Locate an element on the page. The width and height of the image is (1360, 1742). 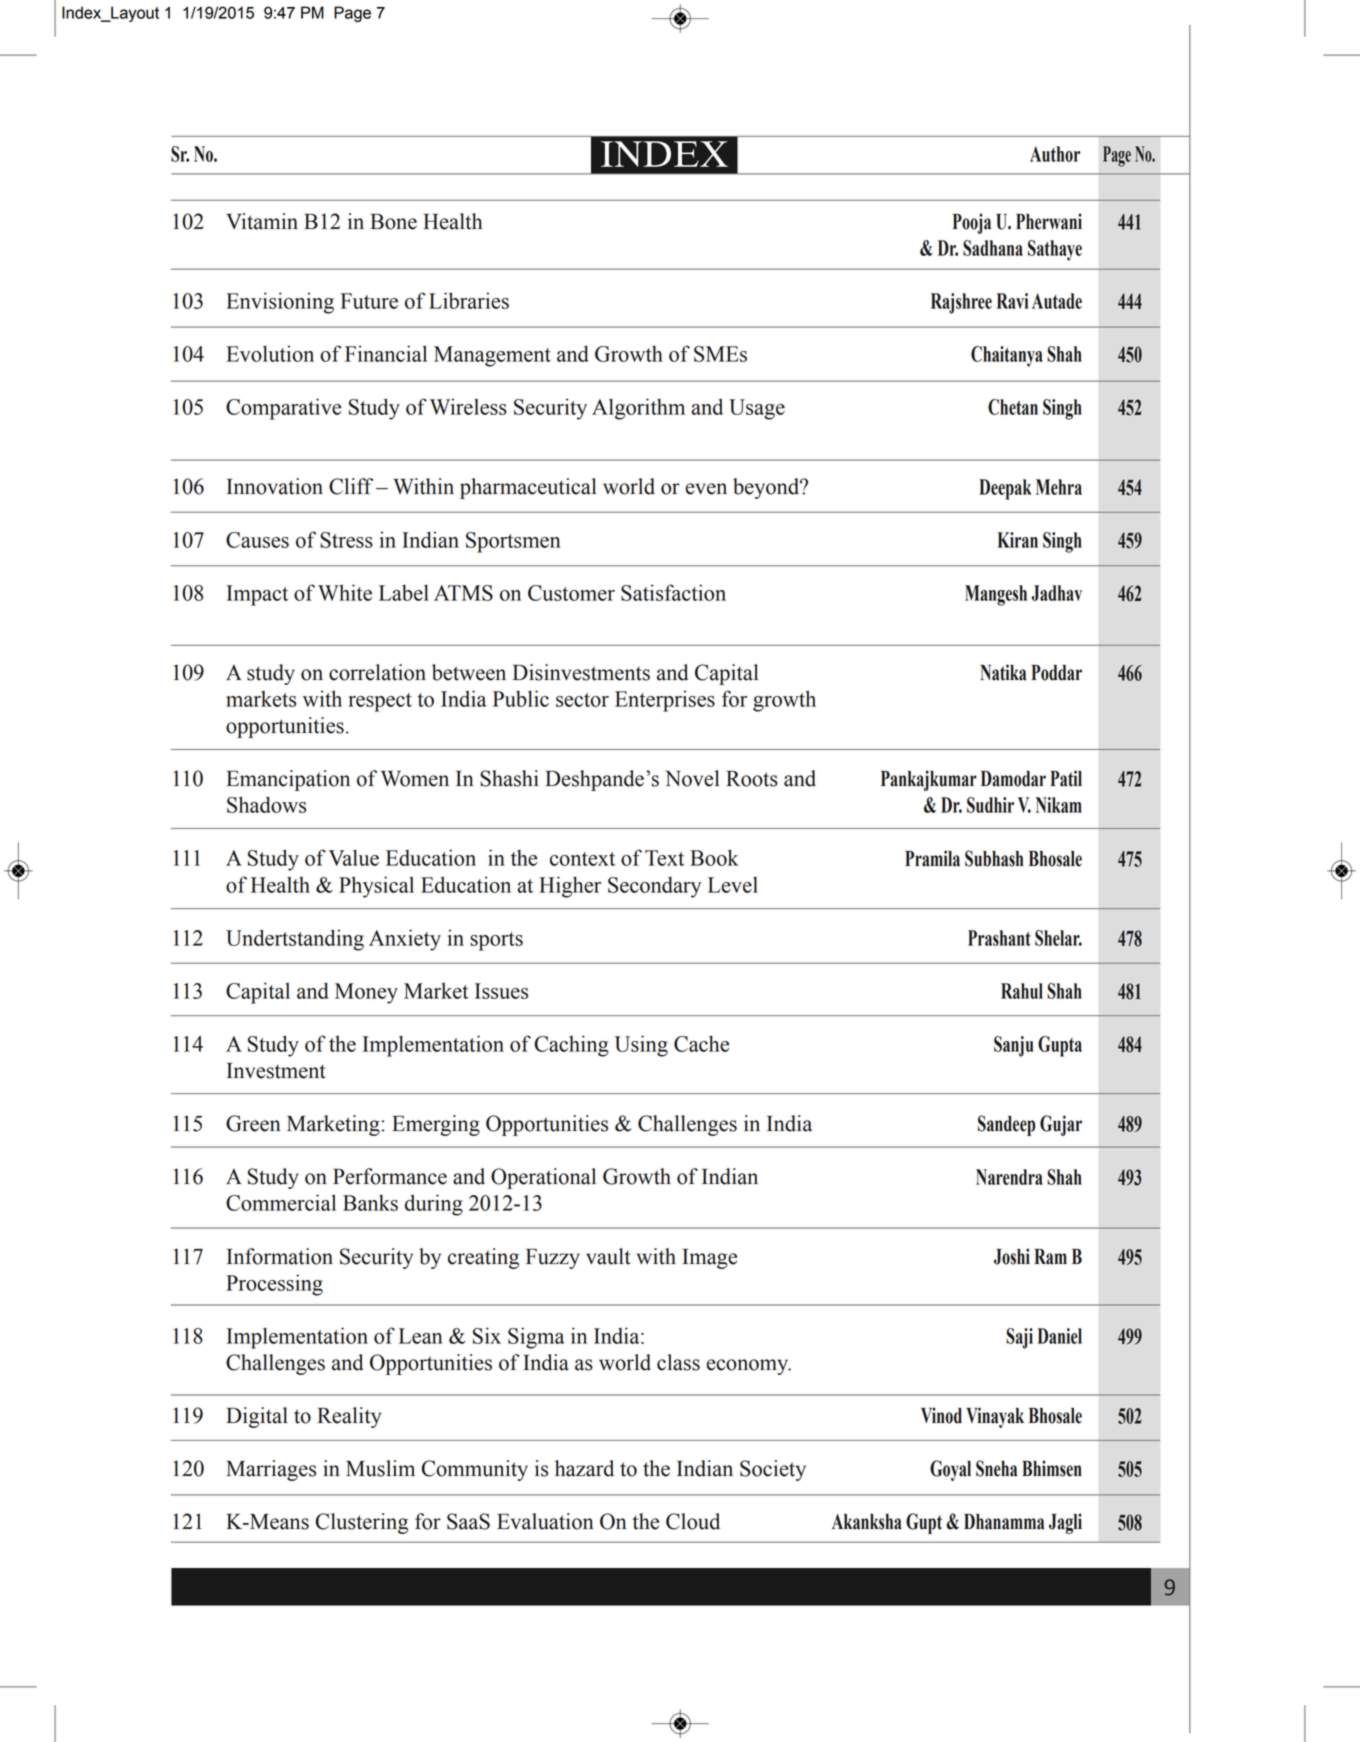
Satisfaction is located at coordinates (673, 592).
